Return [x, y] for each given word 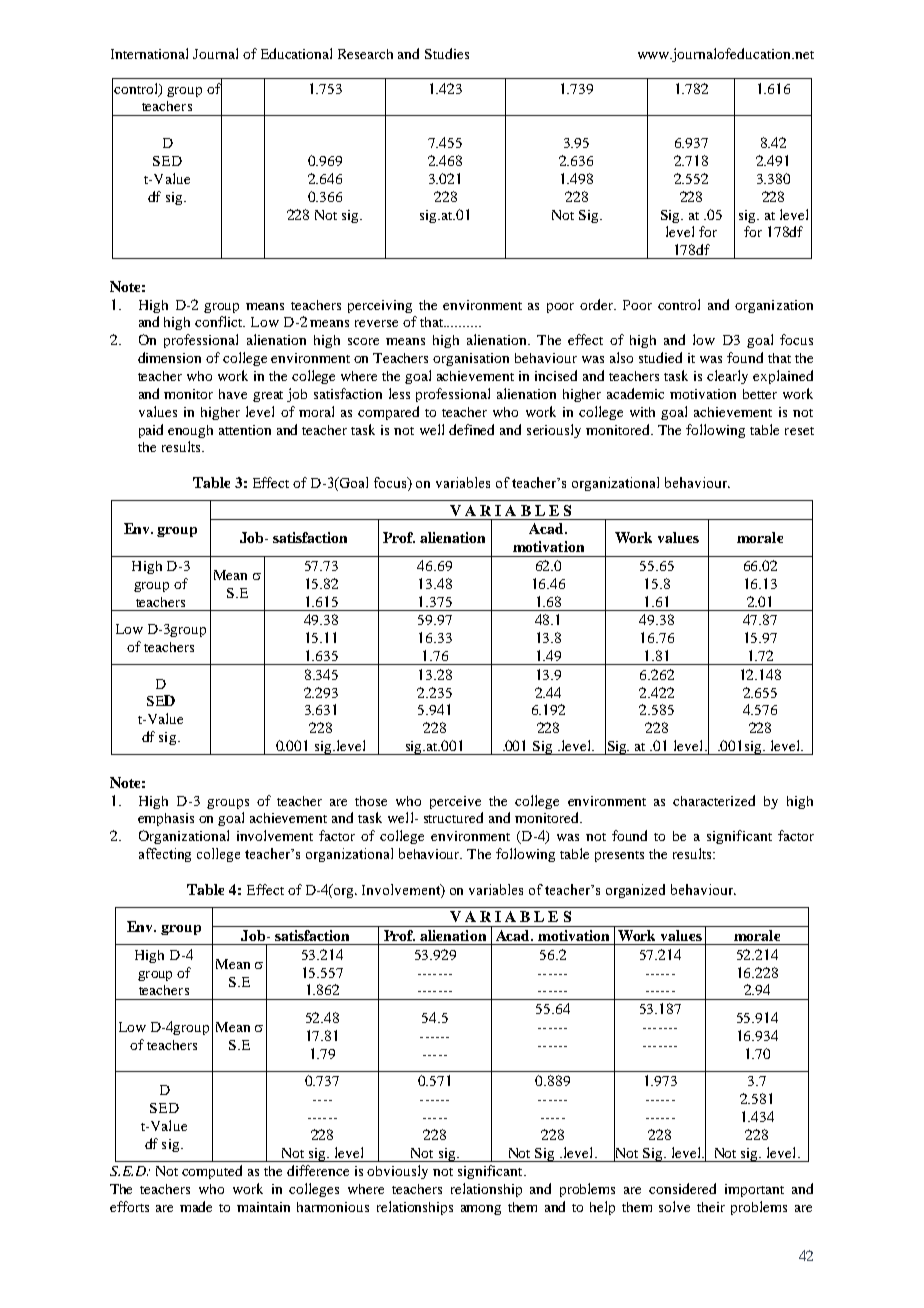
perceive [455, 802]
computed [212, 1172]
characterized [714, 800]
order [598, 304]
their [711, 1207]
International [149, 53]
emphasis [166, 819]
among [481, 1210]
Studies [447, 53]
